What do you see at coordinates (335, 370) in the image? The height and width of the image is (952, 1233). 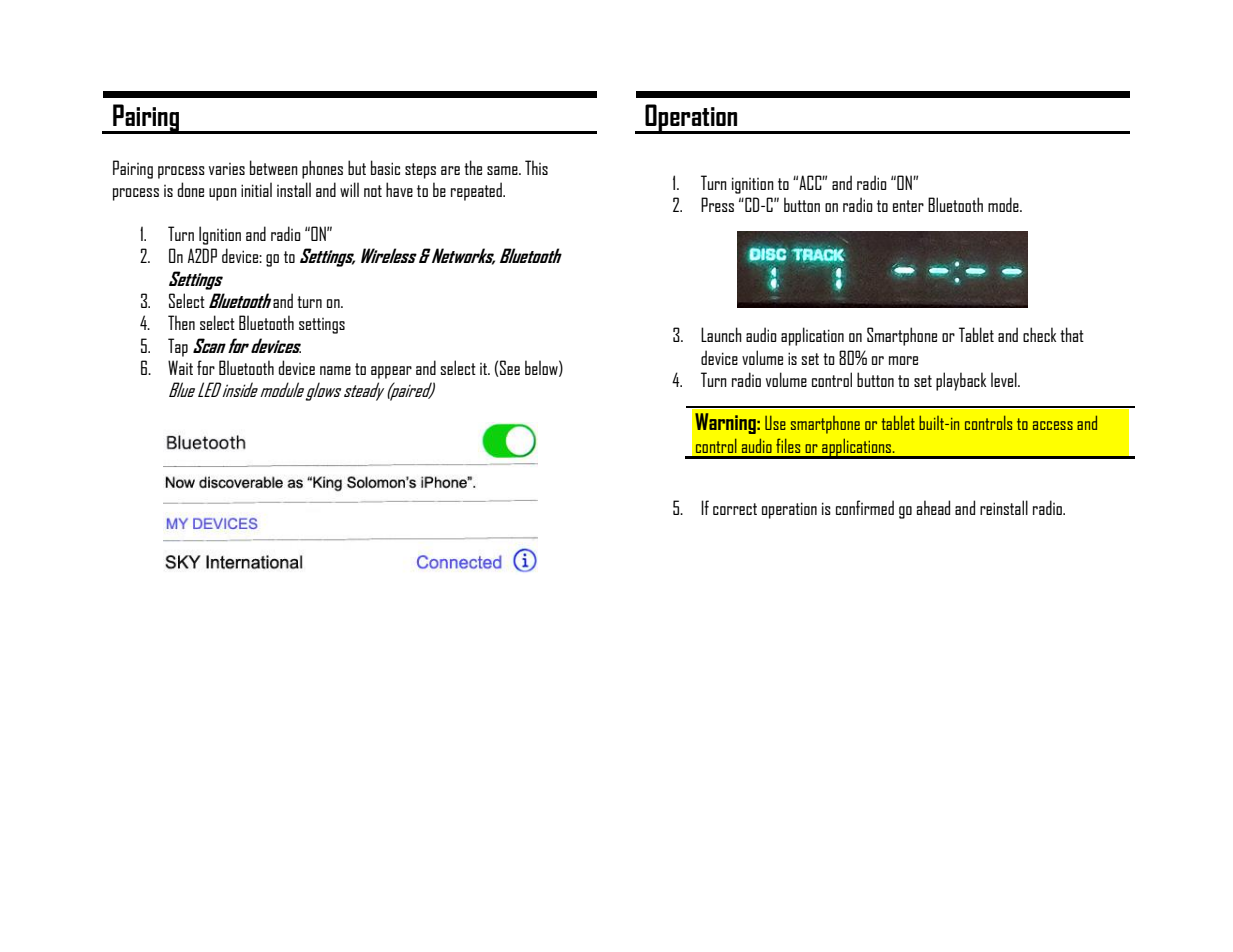 I see `name` at bounding box center [335, 370].
